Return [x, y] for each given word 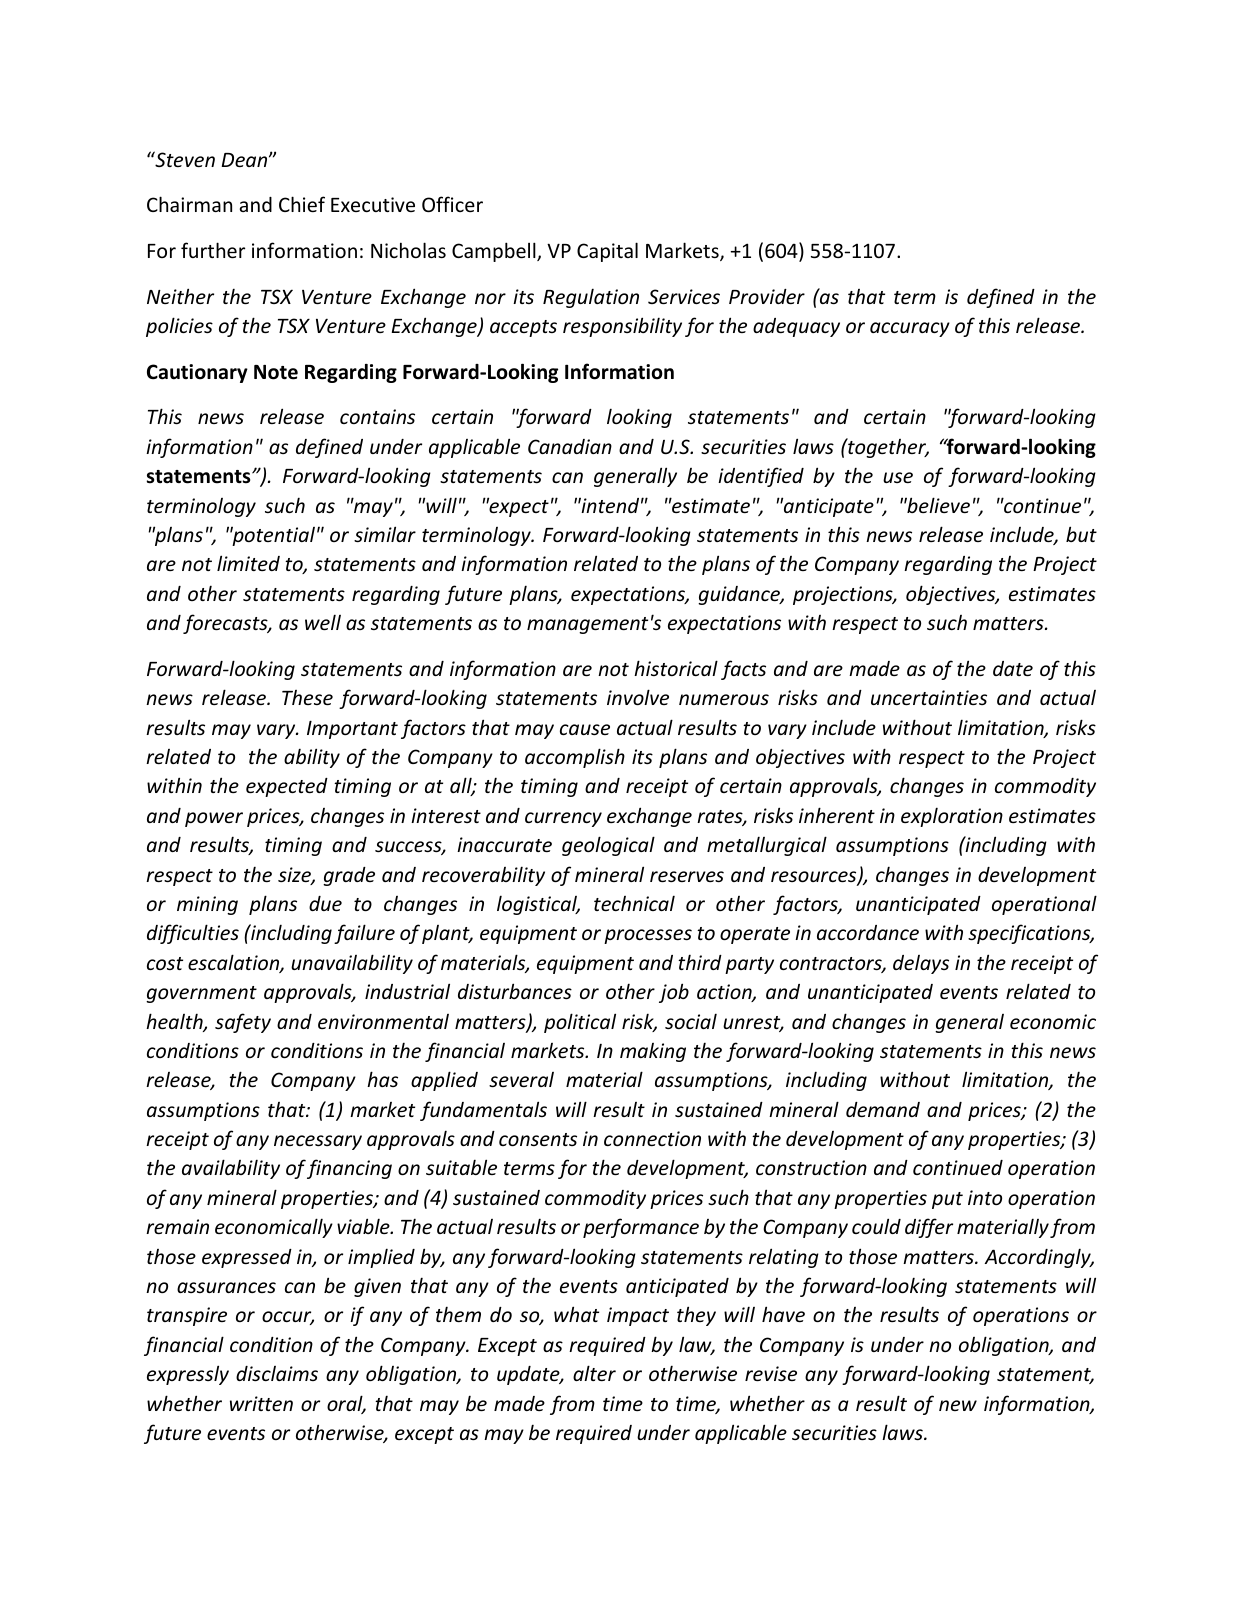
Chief [302, 204]
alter [594, 1373]
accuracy [910, 329]
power [214, 819]
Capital [607, 252]
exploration [952, 817]
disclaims [277, 1373]
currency [563, 819]
